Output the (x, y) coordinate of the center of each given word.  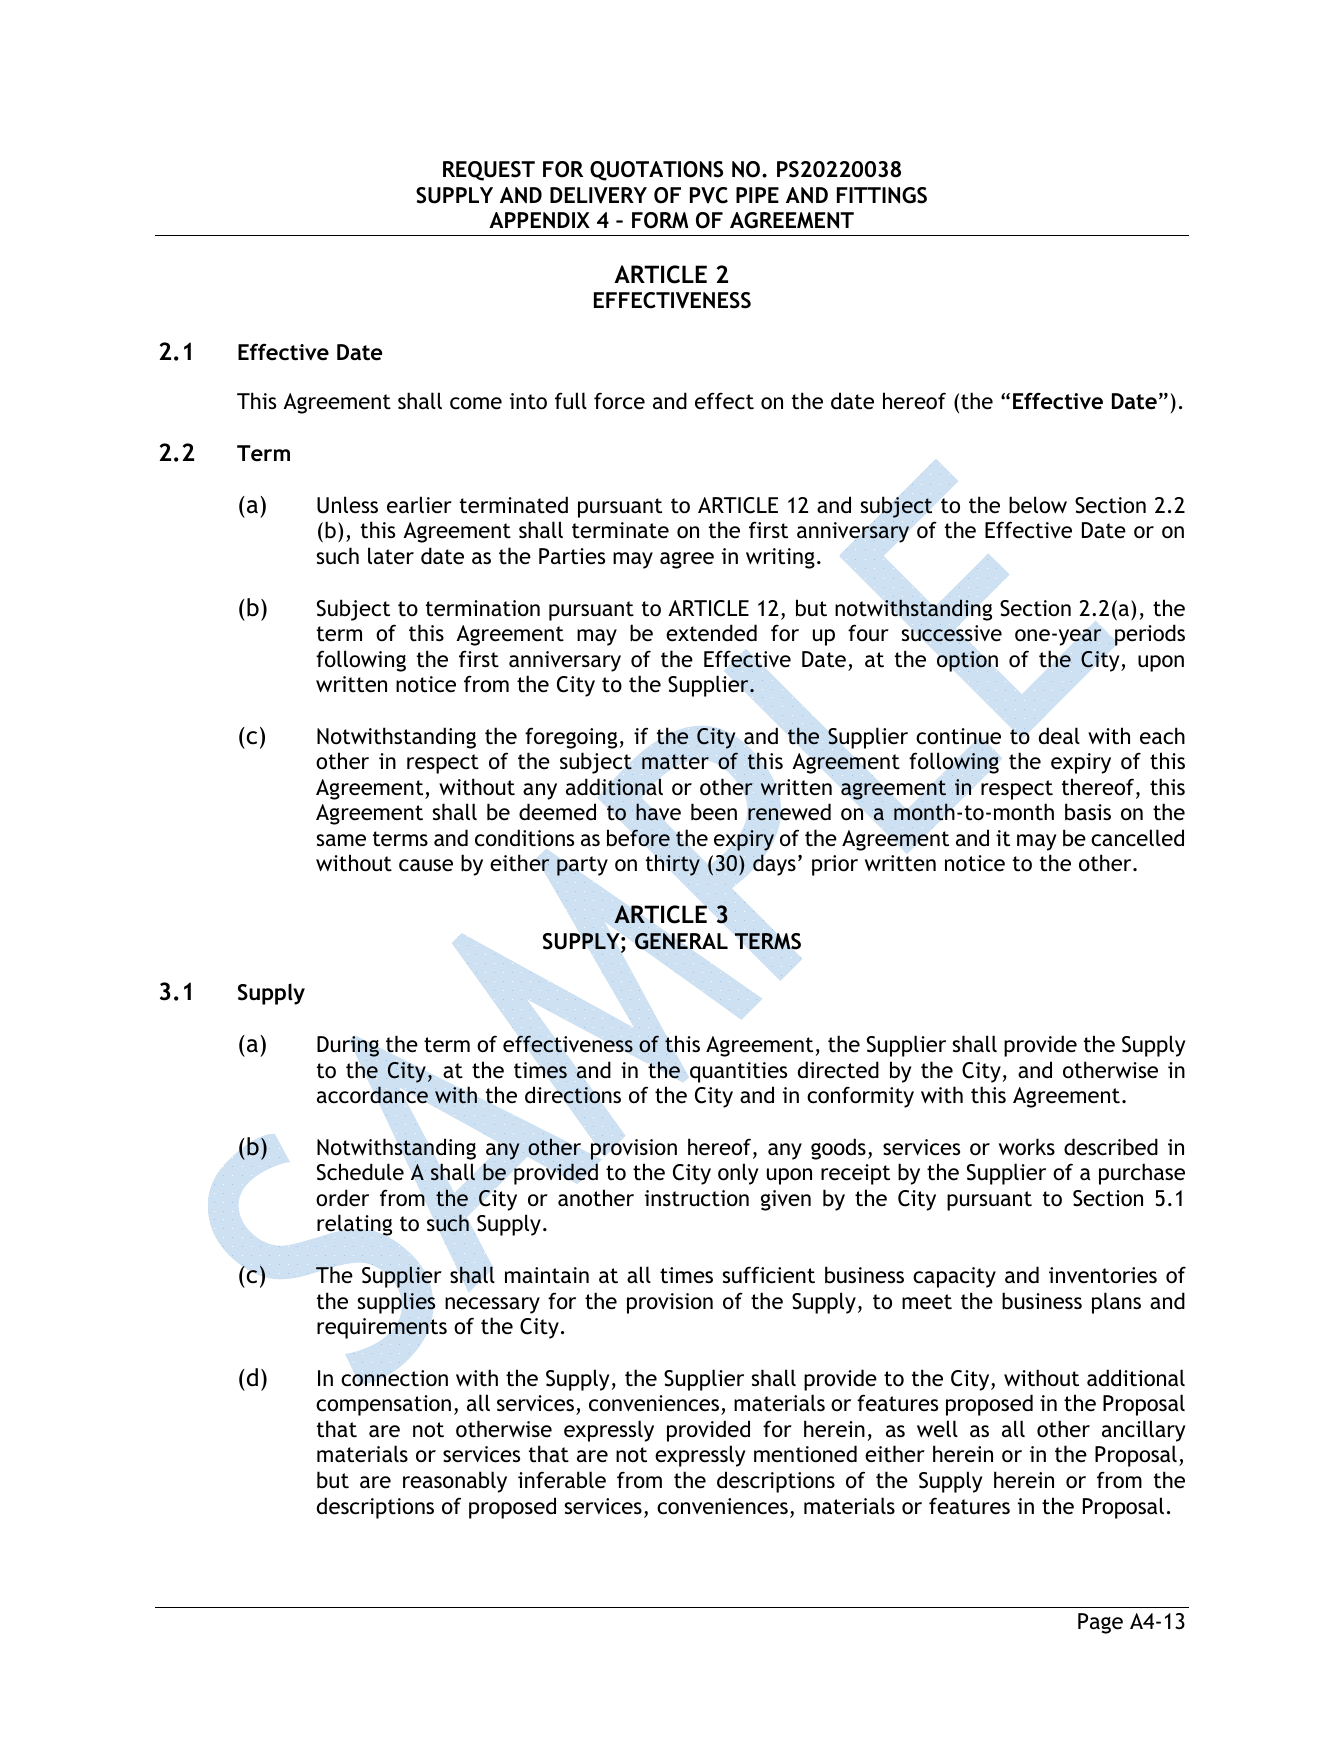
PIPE (757, 195)
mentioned (805, 1454)
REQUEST (489, 171)
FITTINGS (882, 195)
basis (1088, 812)
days (774, 865)
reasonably (455, 1482)
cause (426, 865)
